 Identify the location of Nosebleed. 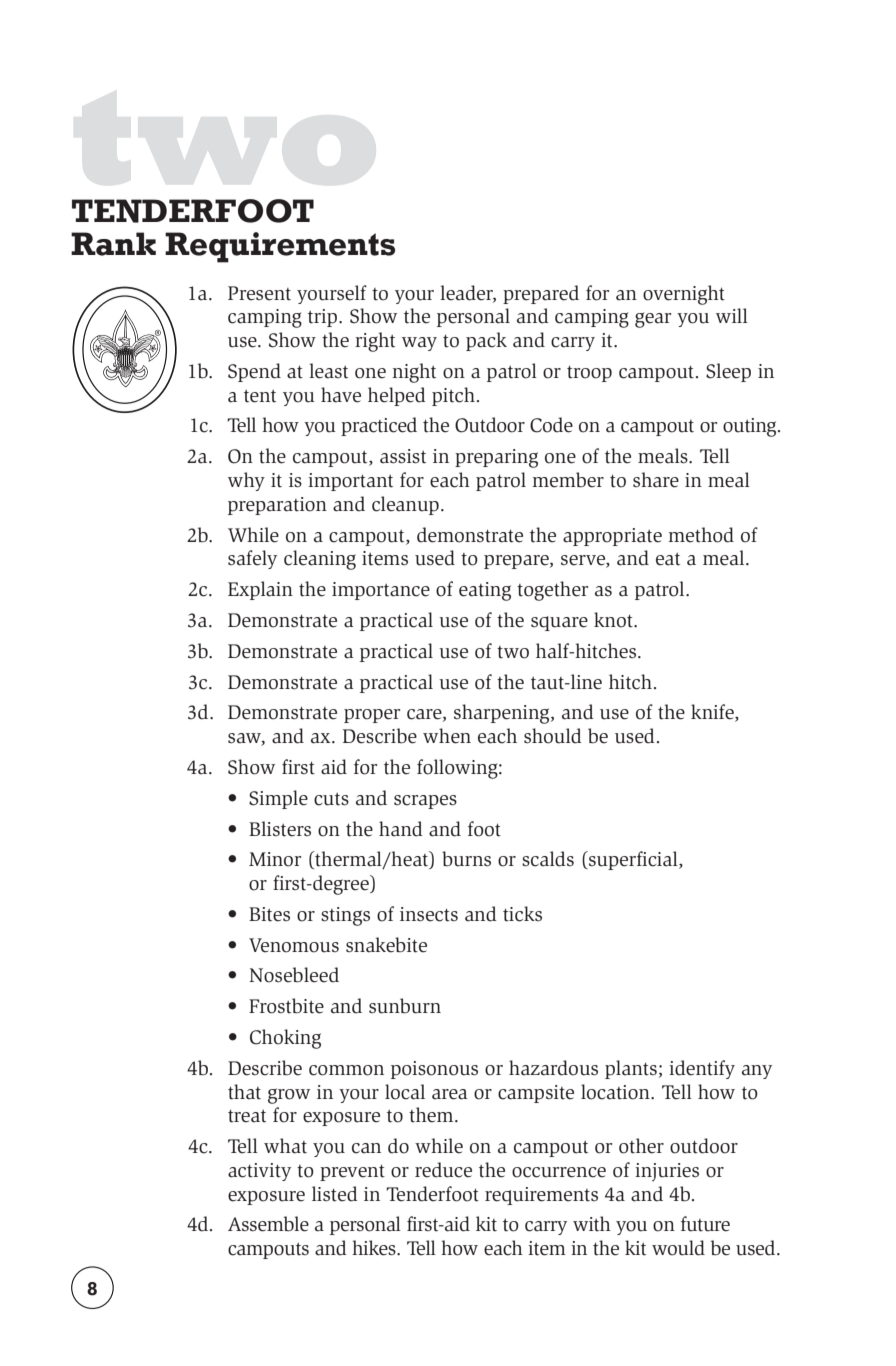
(294, 975).
